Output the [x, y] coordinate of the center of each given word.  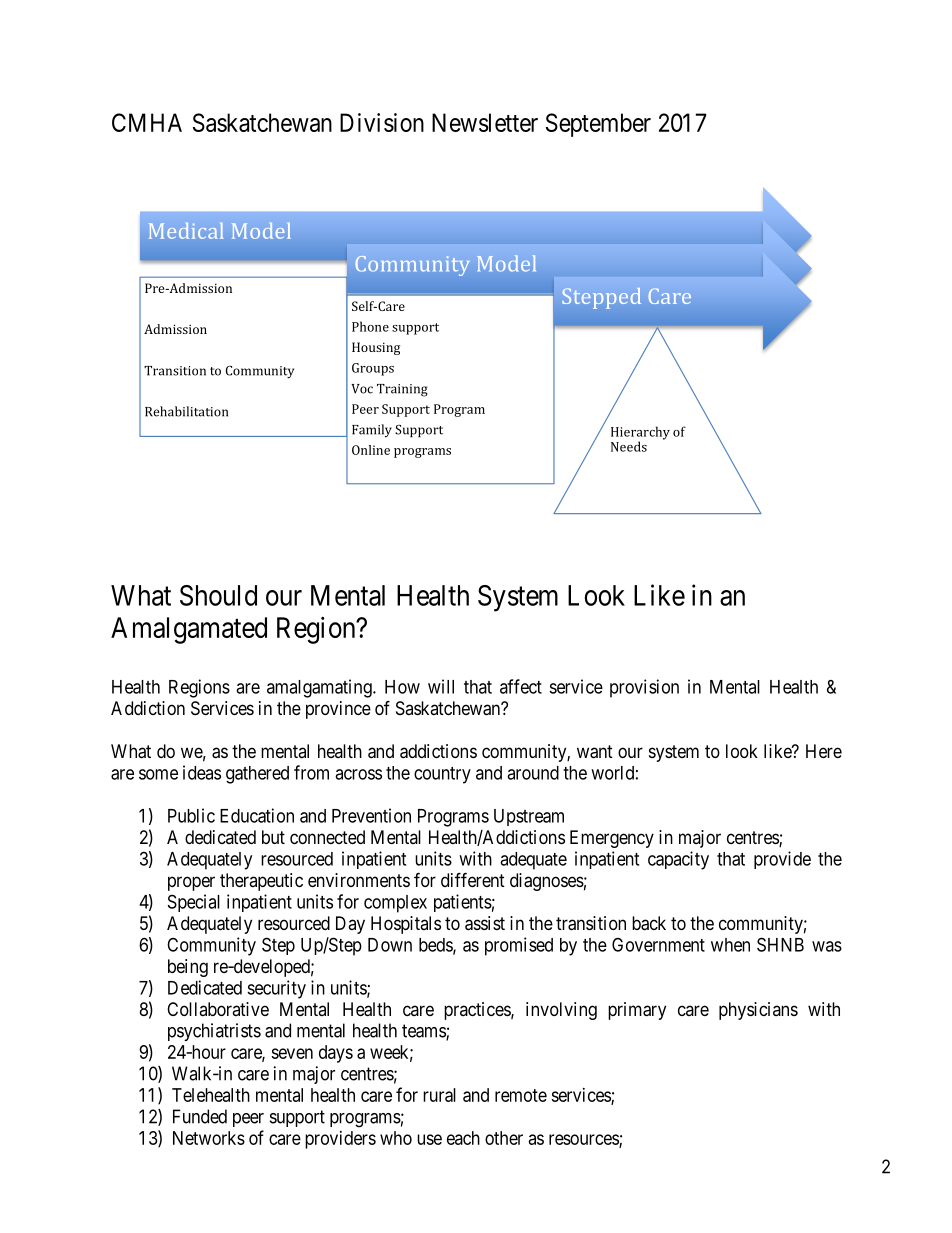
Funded [200, 1116]
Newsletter [485, 122]
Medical [186, 231]
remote [521, 1095]
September [598, 125]
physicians [758, 1011]
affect [521, 686]
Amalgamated [189, 630]
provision [644, 688]
